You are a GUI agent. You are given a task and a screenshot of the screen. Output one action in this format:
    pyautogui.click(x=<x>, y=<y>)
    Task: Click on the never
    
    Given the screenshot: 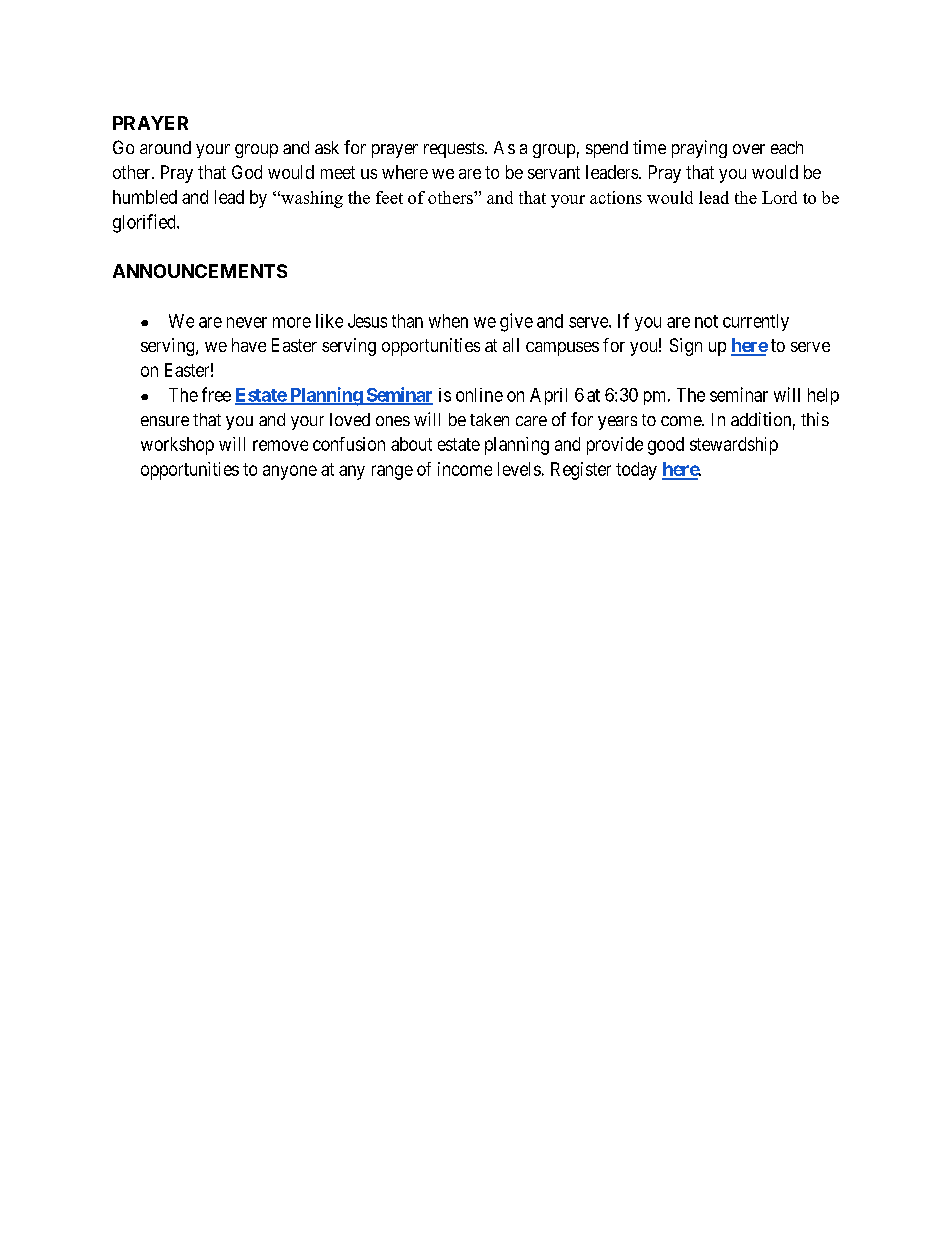 What is the action you would take?
    pyautogui.click(x=247, y=322)
